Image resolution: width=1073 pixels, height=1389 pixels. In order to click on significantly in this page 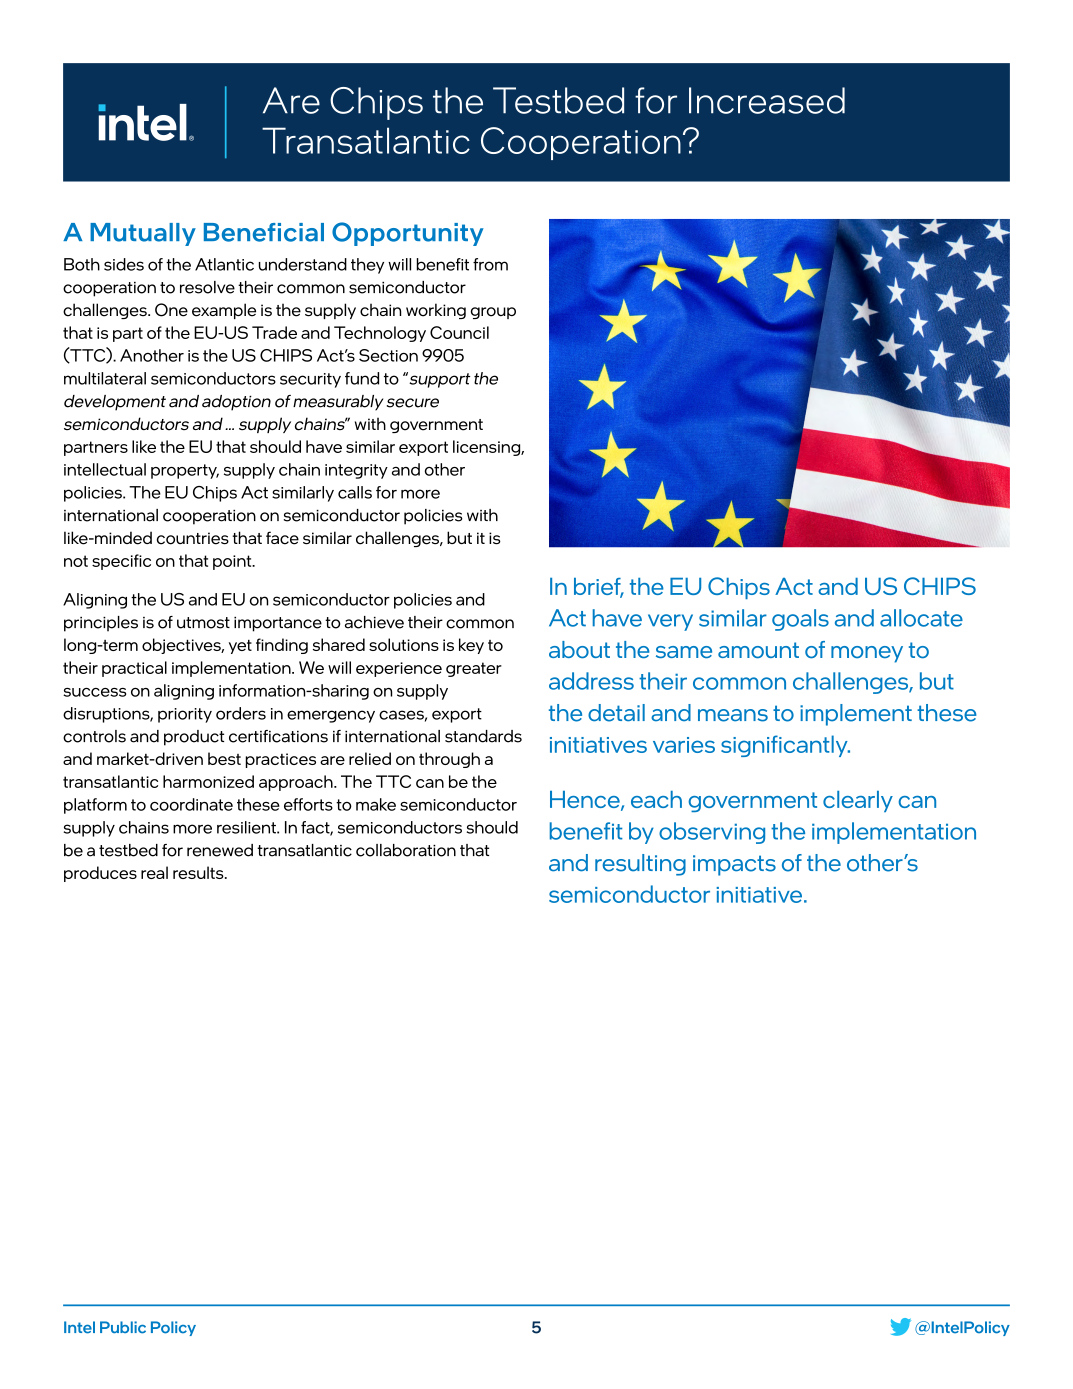, I will do `click(785, 746)`.
